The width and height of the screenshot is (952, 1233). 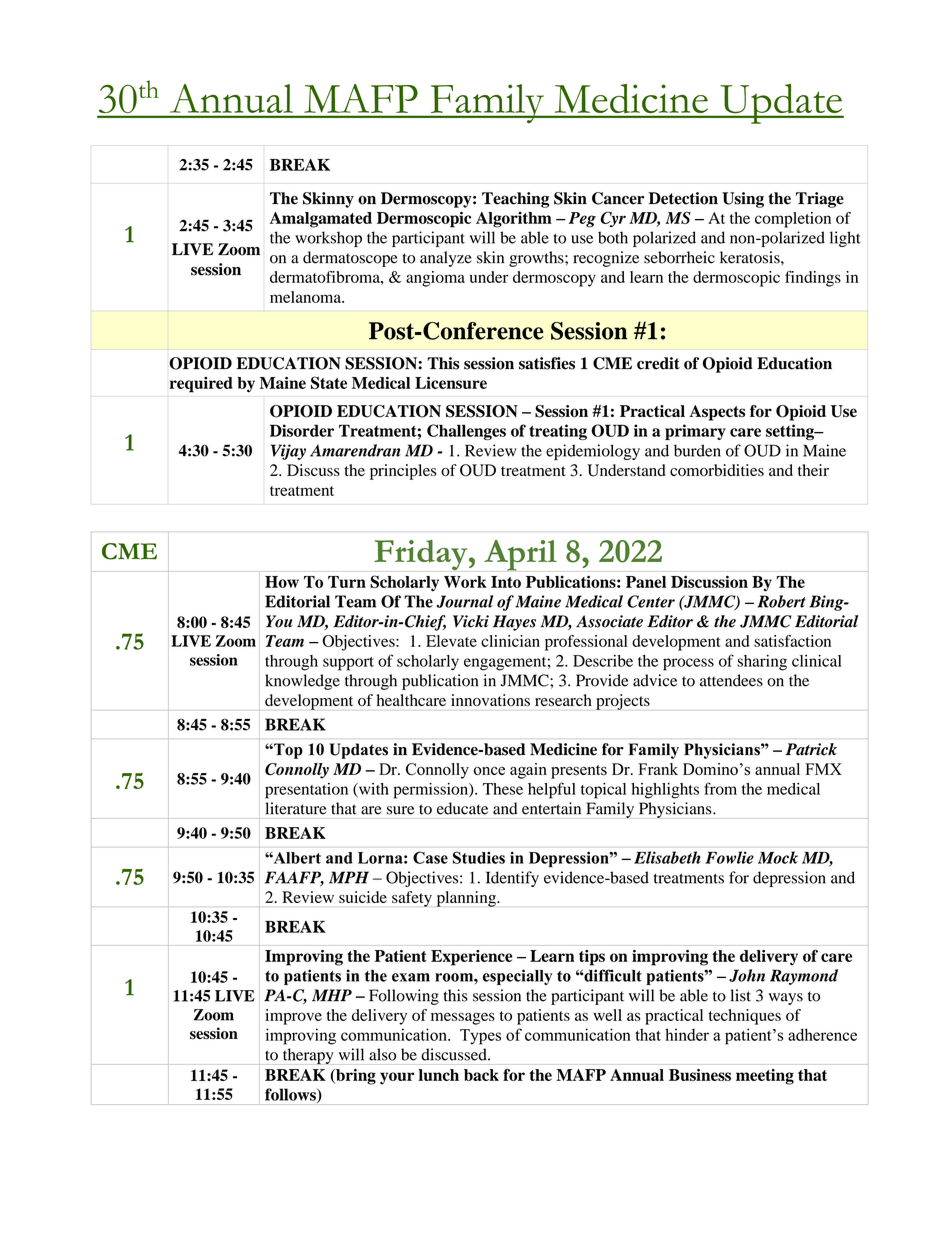 What do you see at coordinates (480, 1037) in the screenshot?
I see `Types` at bounding box center [480, 1037].
